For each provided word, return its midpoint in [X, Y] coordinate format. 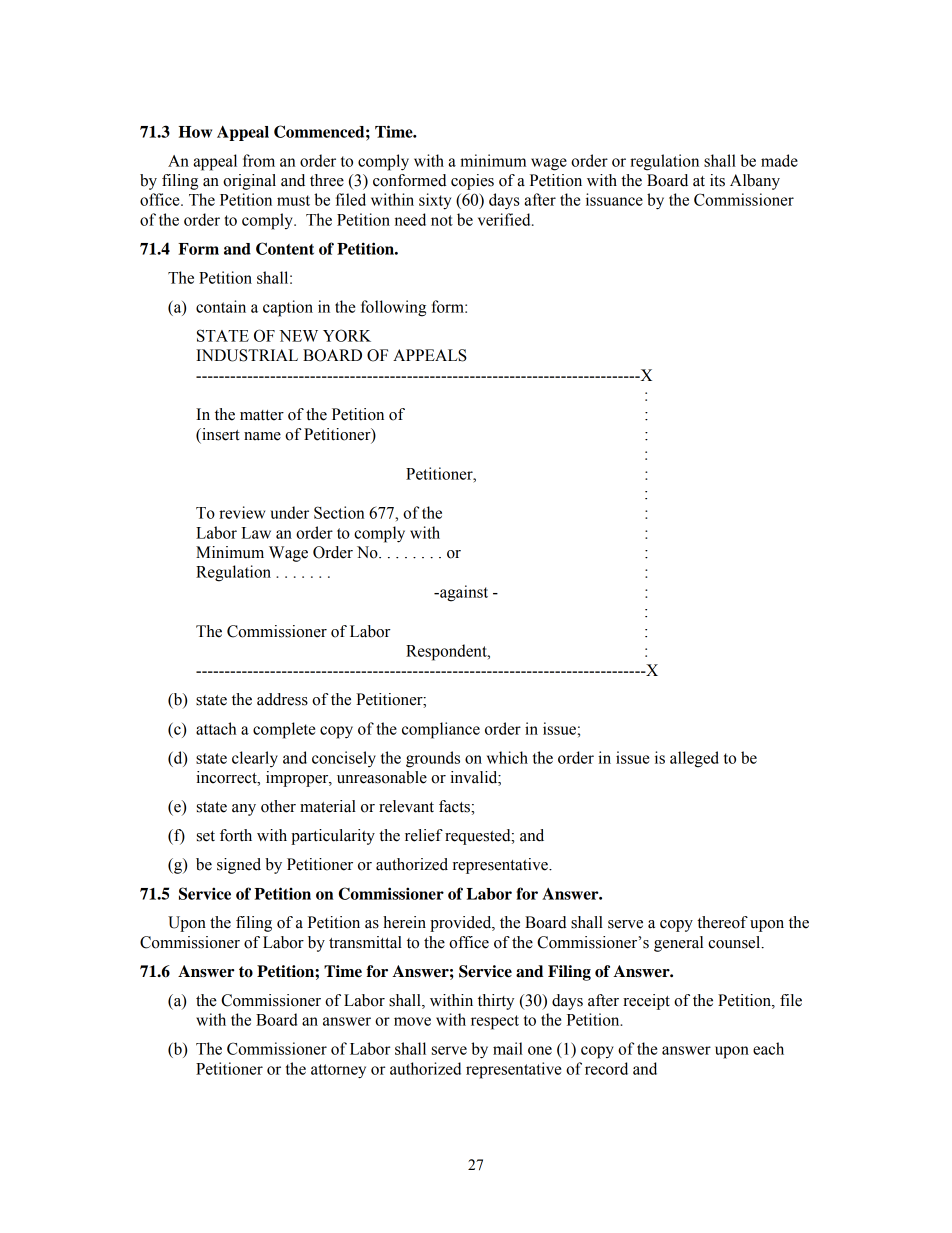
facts [455, 806]
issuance [614, 199]
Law [256, 533]
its [717, 180]
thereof [722, 922]
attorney [338, 1071]
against [463, 593]
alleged [694, 759]
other [278, 806]
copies [472, 182]
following [393, 308]
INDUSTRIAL [247, 355]
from [259, 160]
